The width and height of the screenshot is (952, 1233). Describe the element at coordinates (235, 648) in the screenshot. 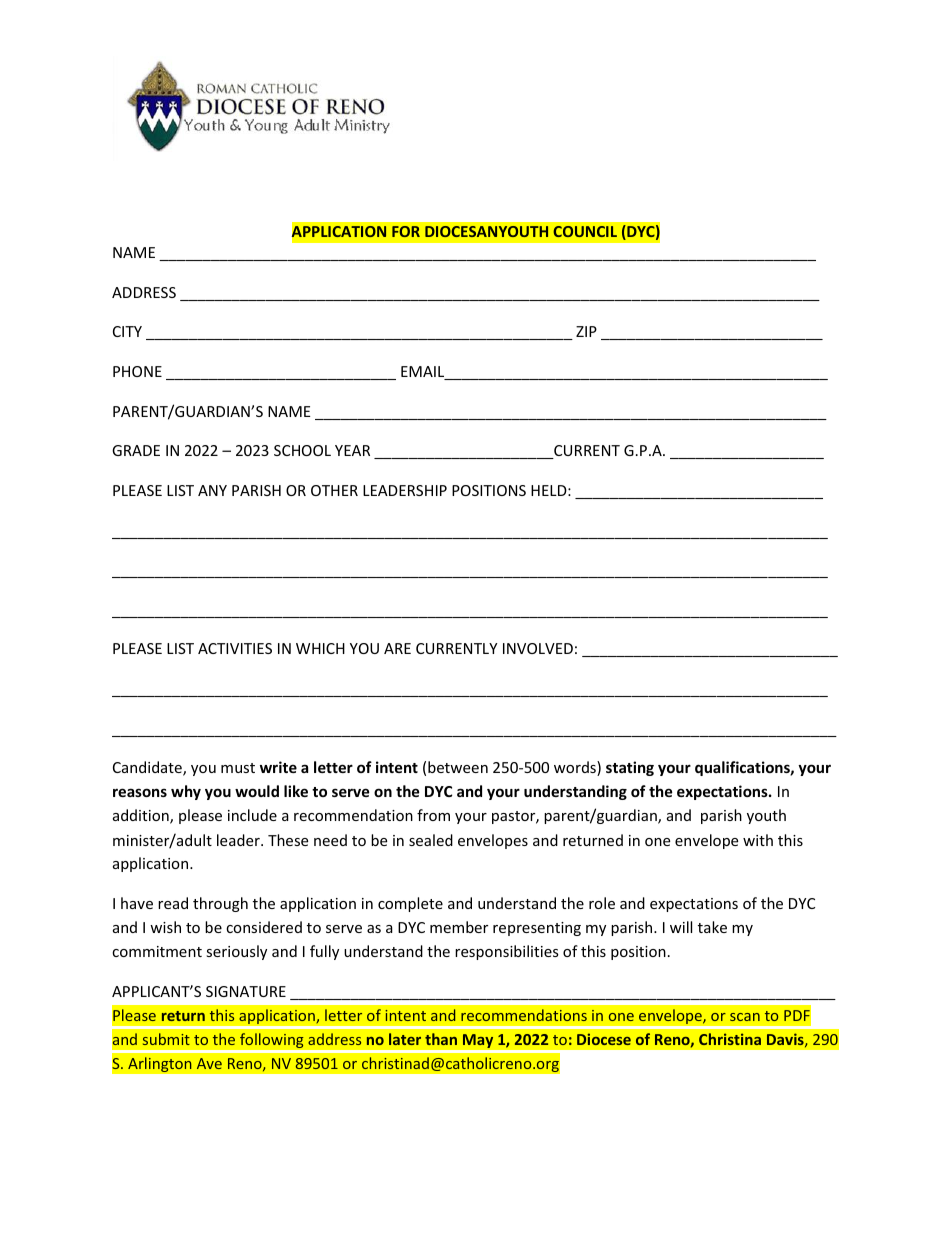

I see `ACTIVITIES` at that location.
